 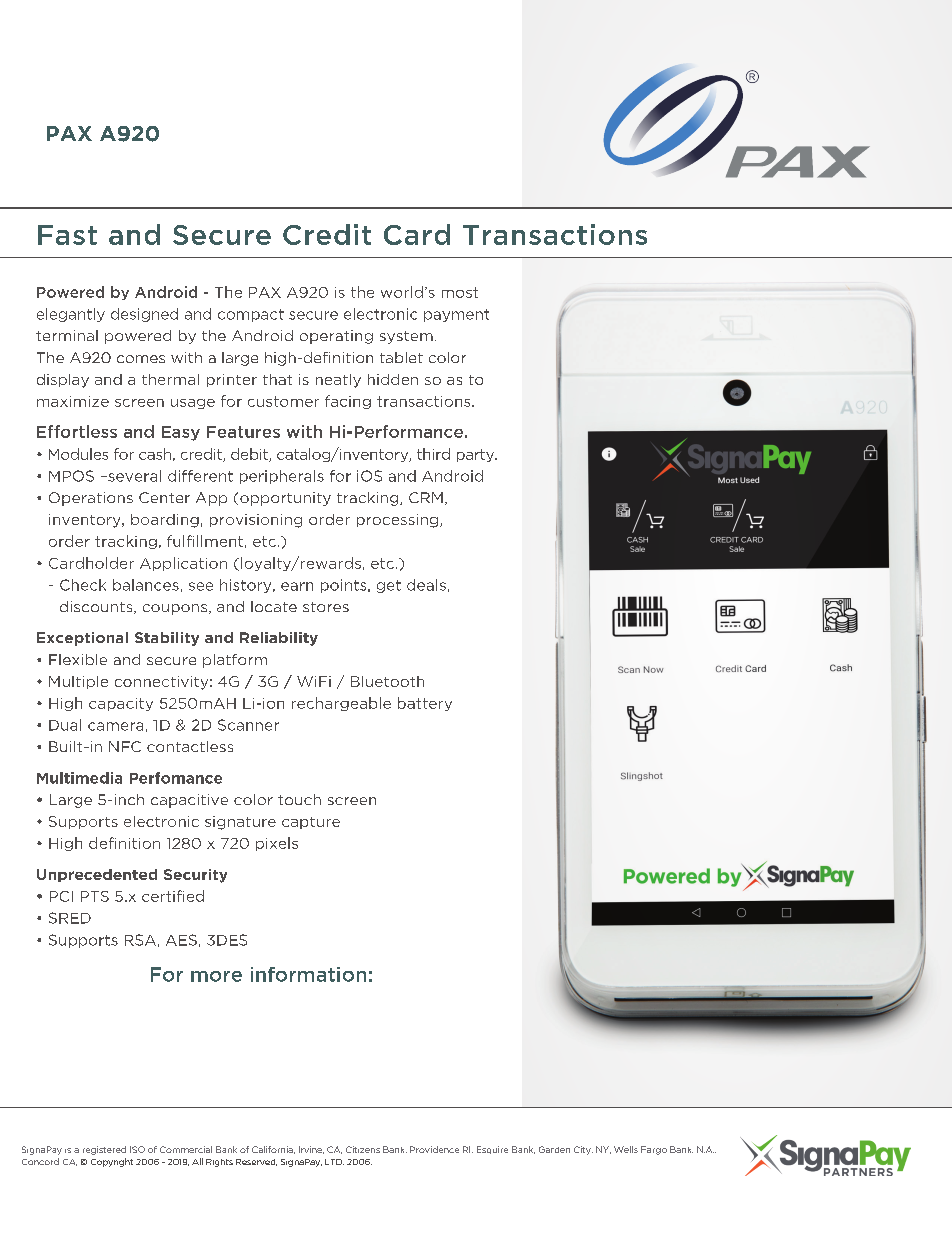 I want to click on Fast, so click(x=67, y=235).
